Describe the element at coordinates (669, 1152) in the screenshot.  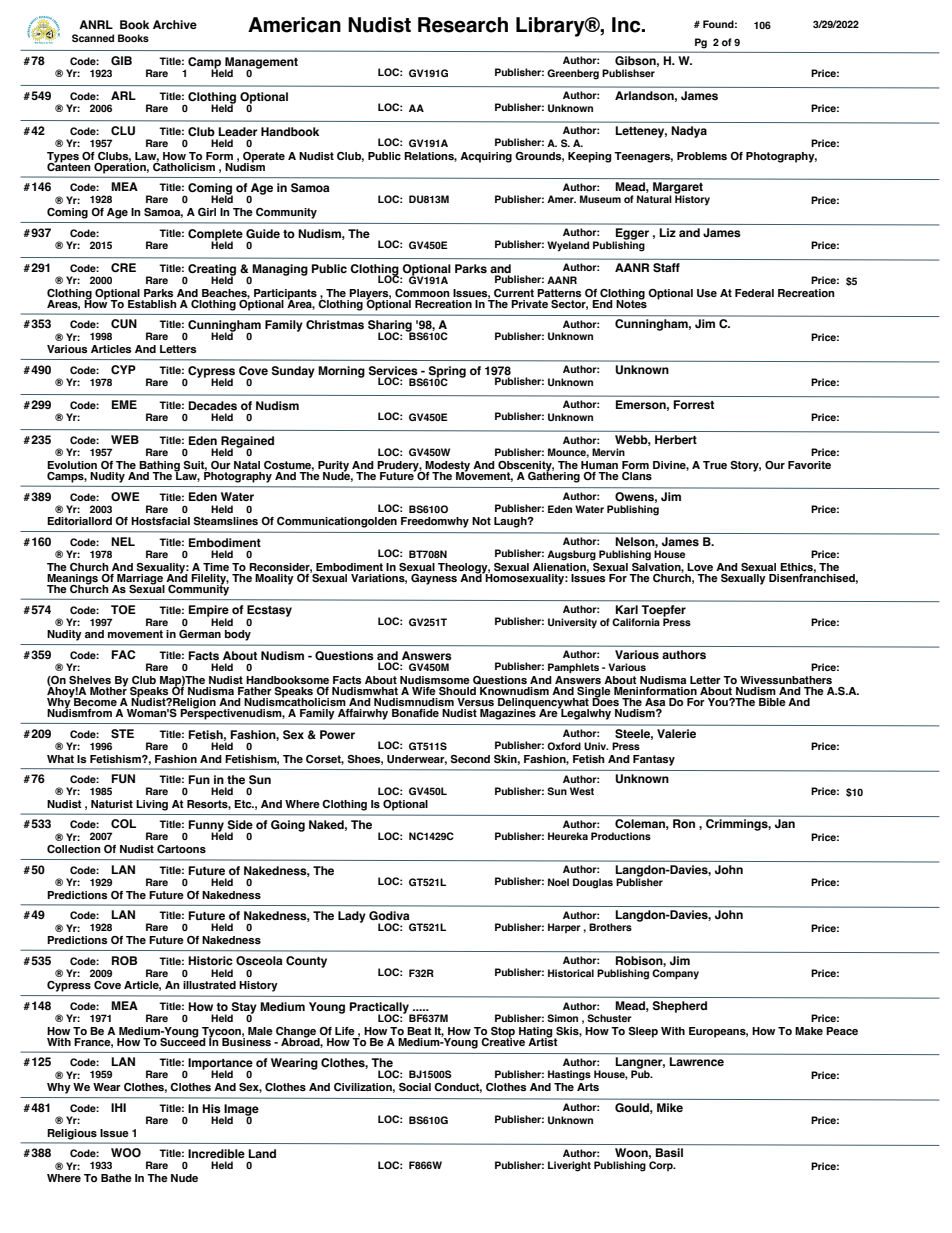
I see `Basil` at that location.
